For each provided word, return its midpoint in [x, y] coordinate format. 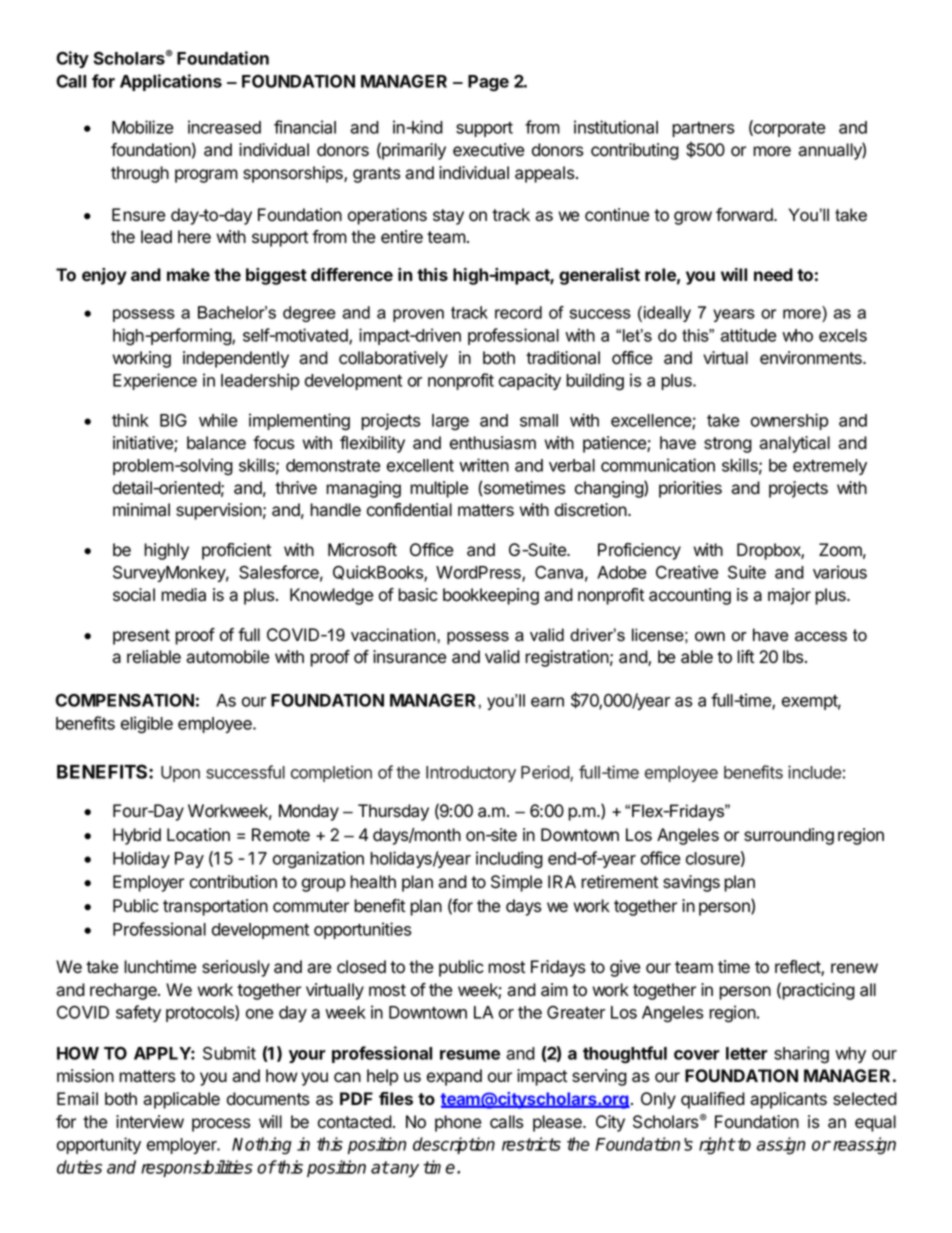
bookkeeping [491, 596]
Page [488, 83]
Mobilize [143, 127]
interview [150, 1122]
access [821, 637]
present [141, 637]
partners [703, 129]
